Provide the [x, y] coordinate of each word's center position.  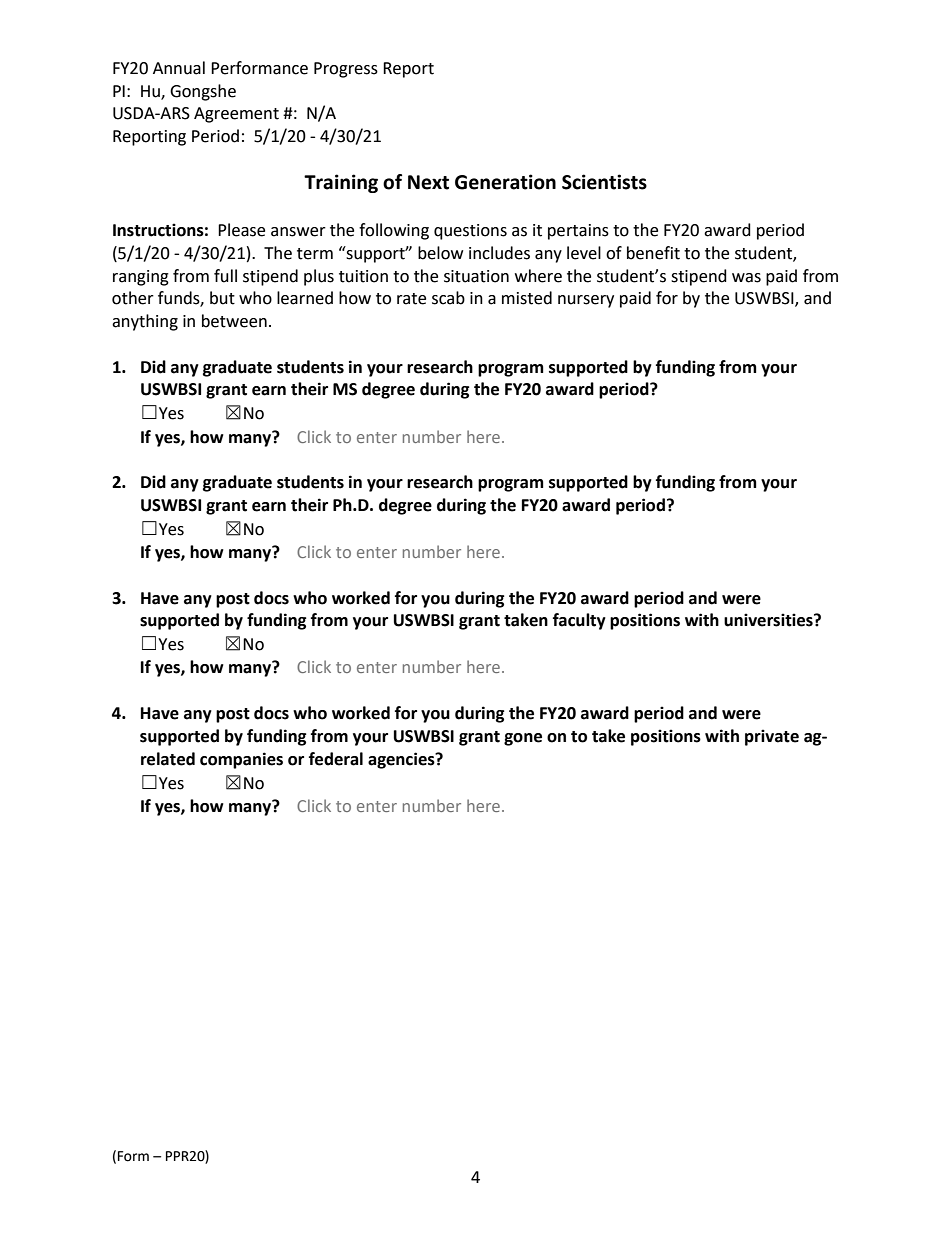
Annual [179, 68]
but [222, 298]
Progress [346, 70]
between [234, 321]
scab [448, 298]
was [746, 278]
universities [769, 620]
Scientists [604, 182]
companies [241, 760]
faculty [579, 621]
